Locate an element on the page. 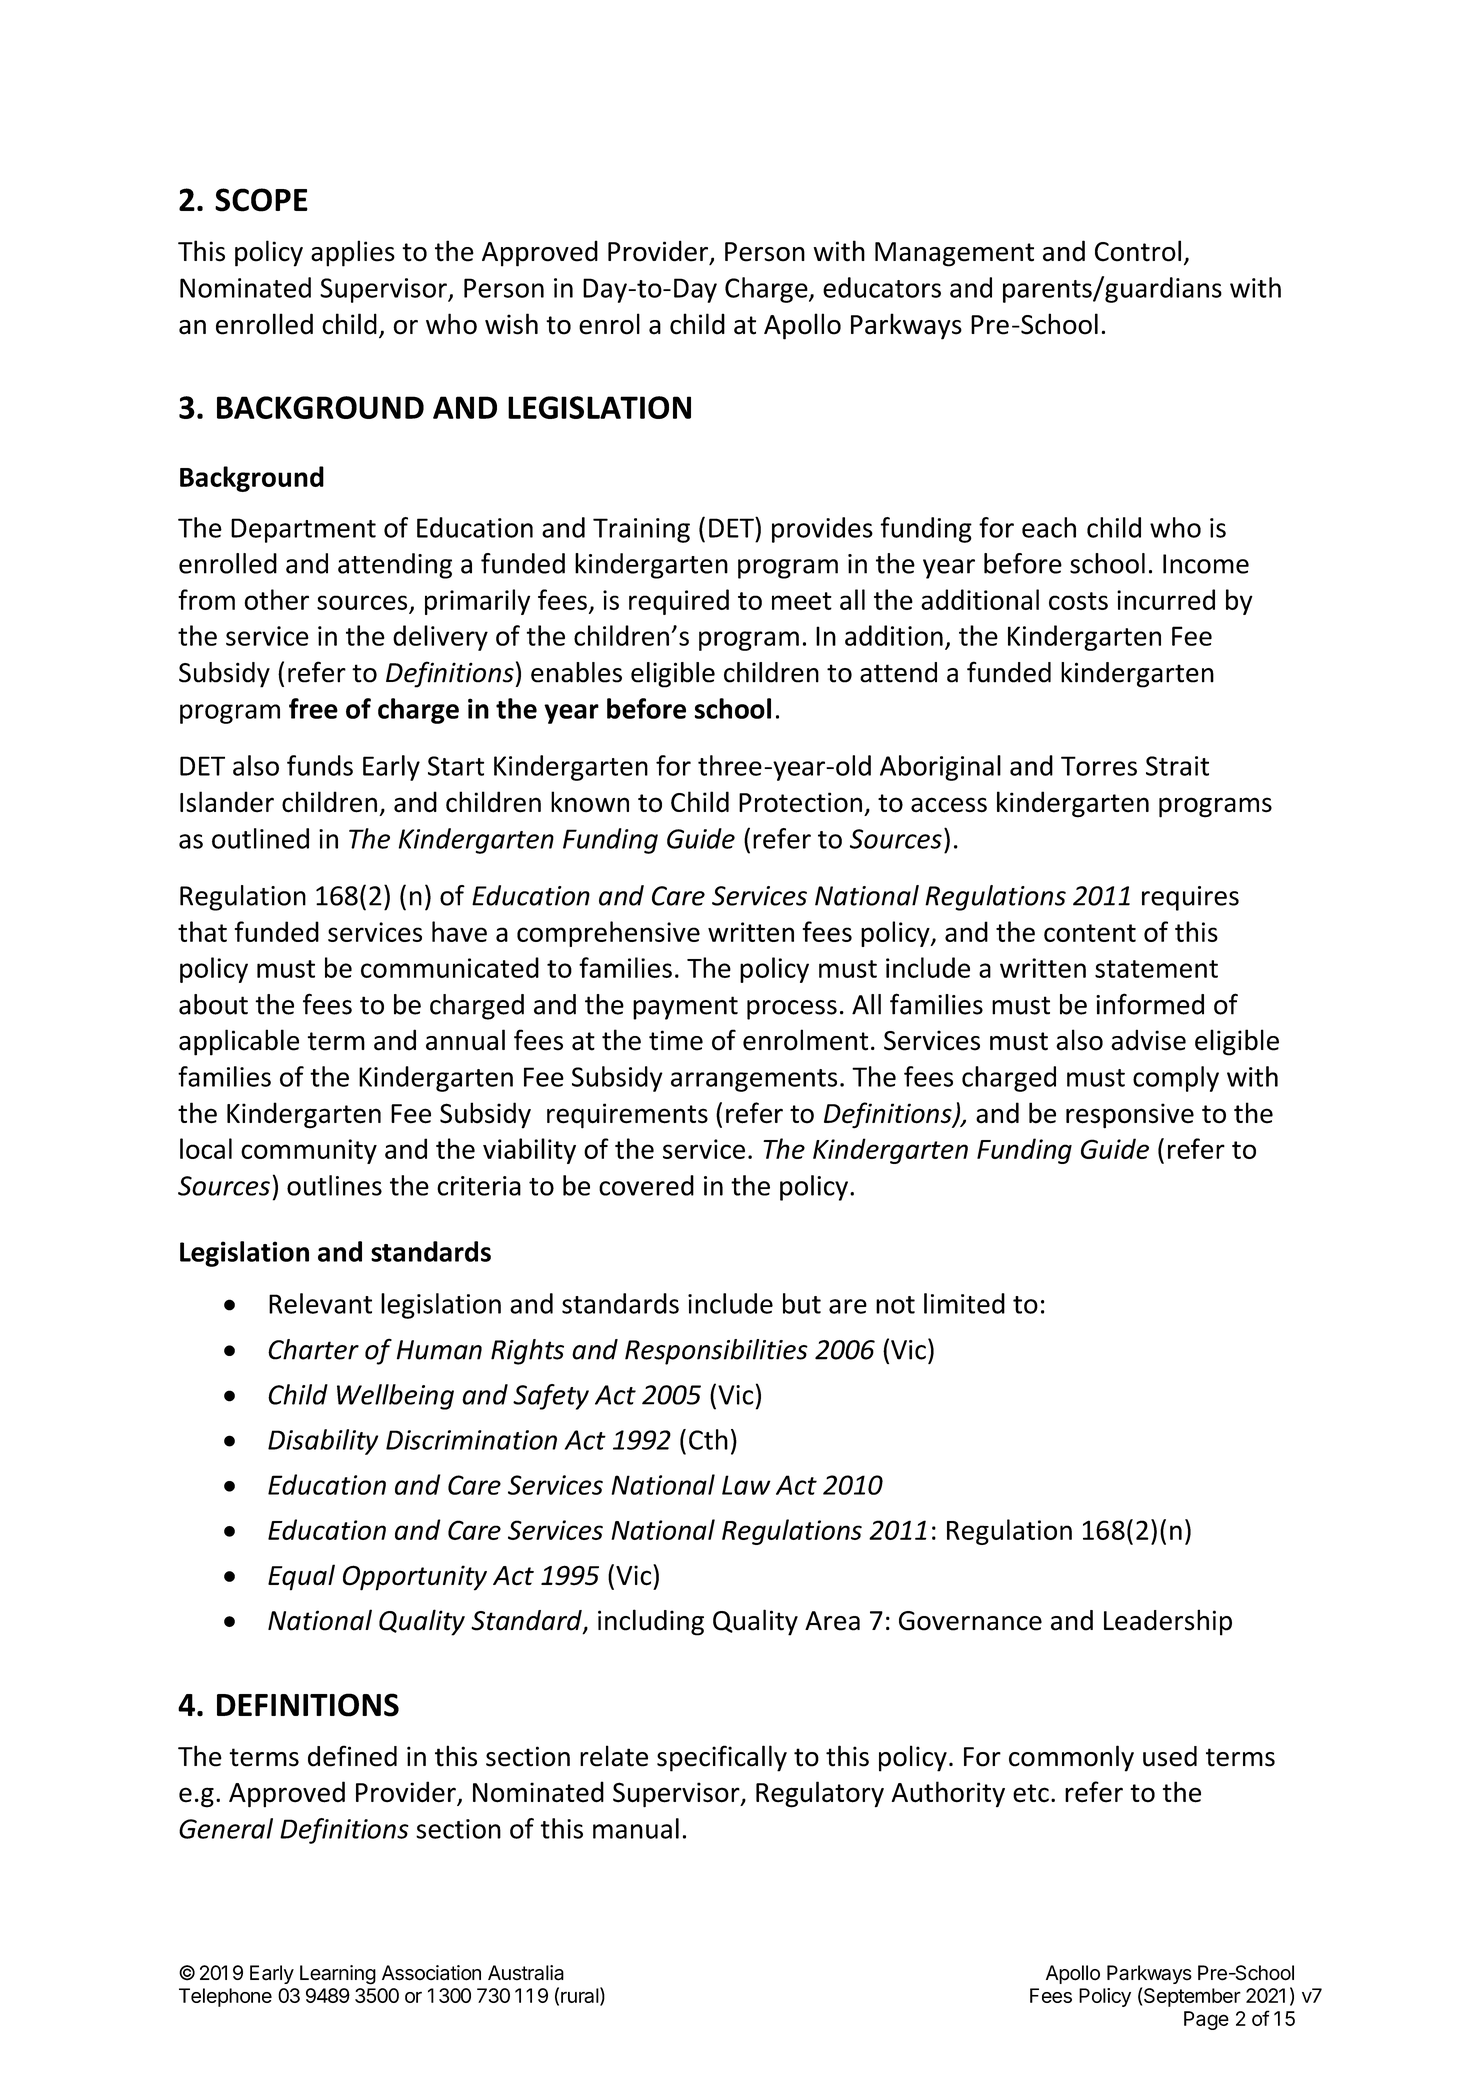  Law is located at coordinates (746, 1485).
